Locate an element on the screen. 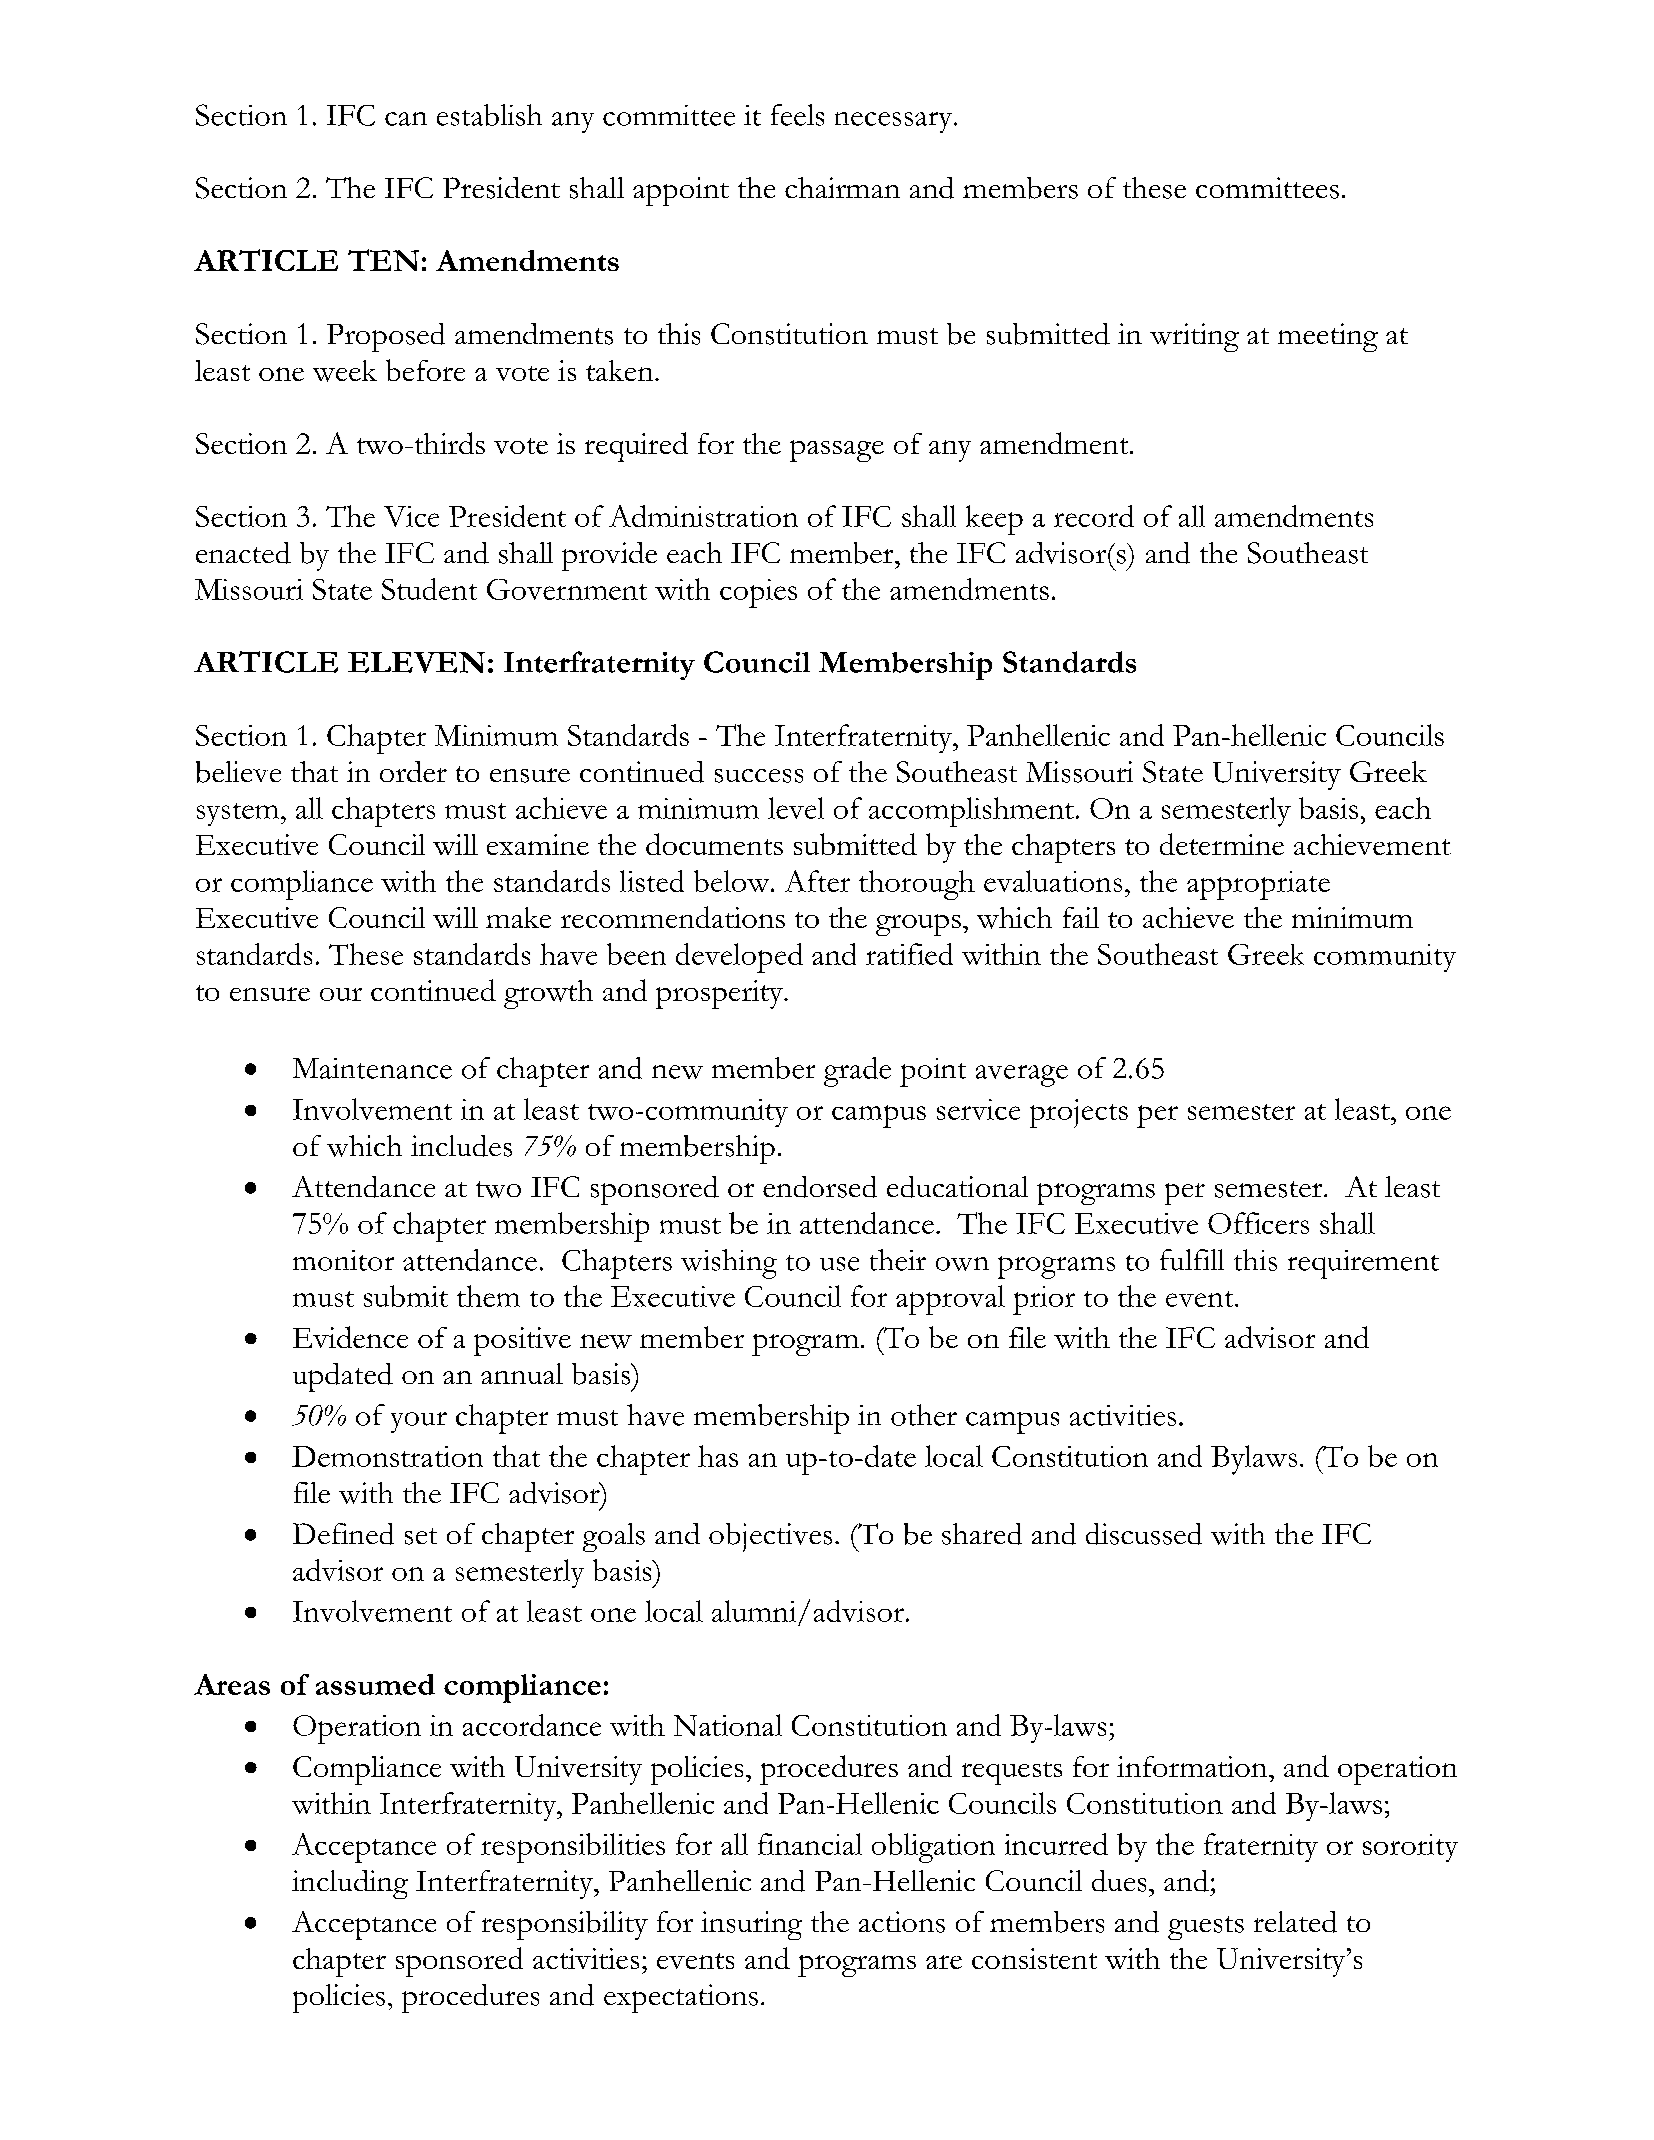  chairman is located at coordinates (842, 187).
